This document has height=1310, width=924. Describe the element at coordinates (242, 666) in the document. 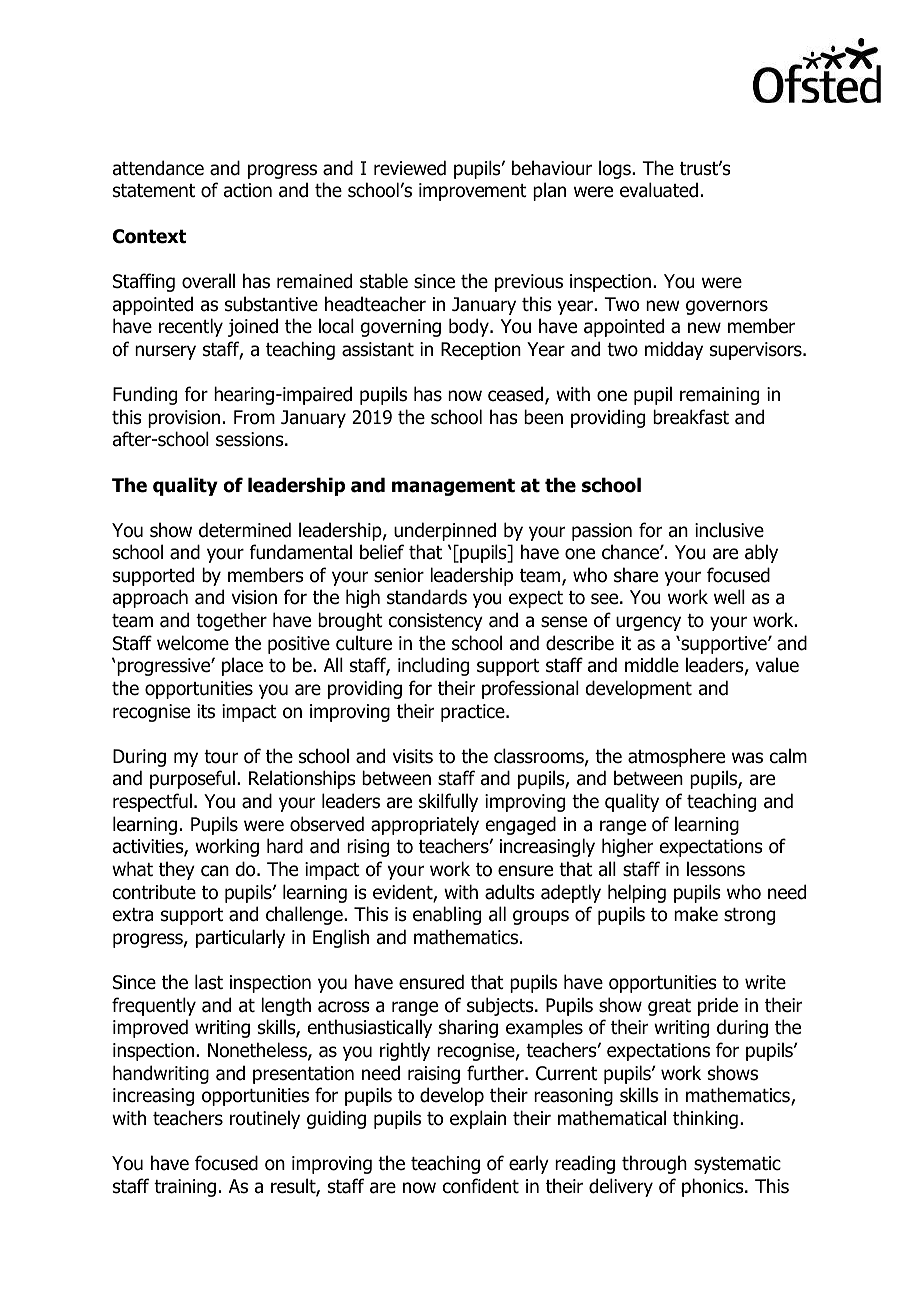

I see `place` at that location.
